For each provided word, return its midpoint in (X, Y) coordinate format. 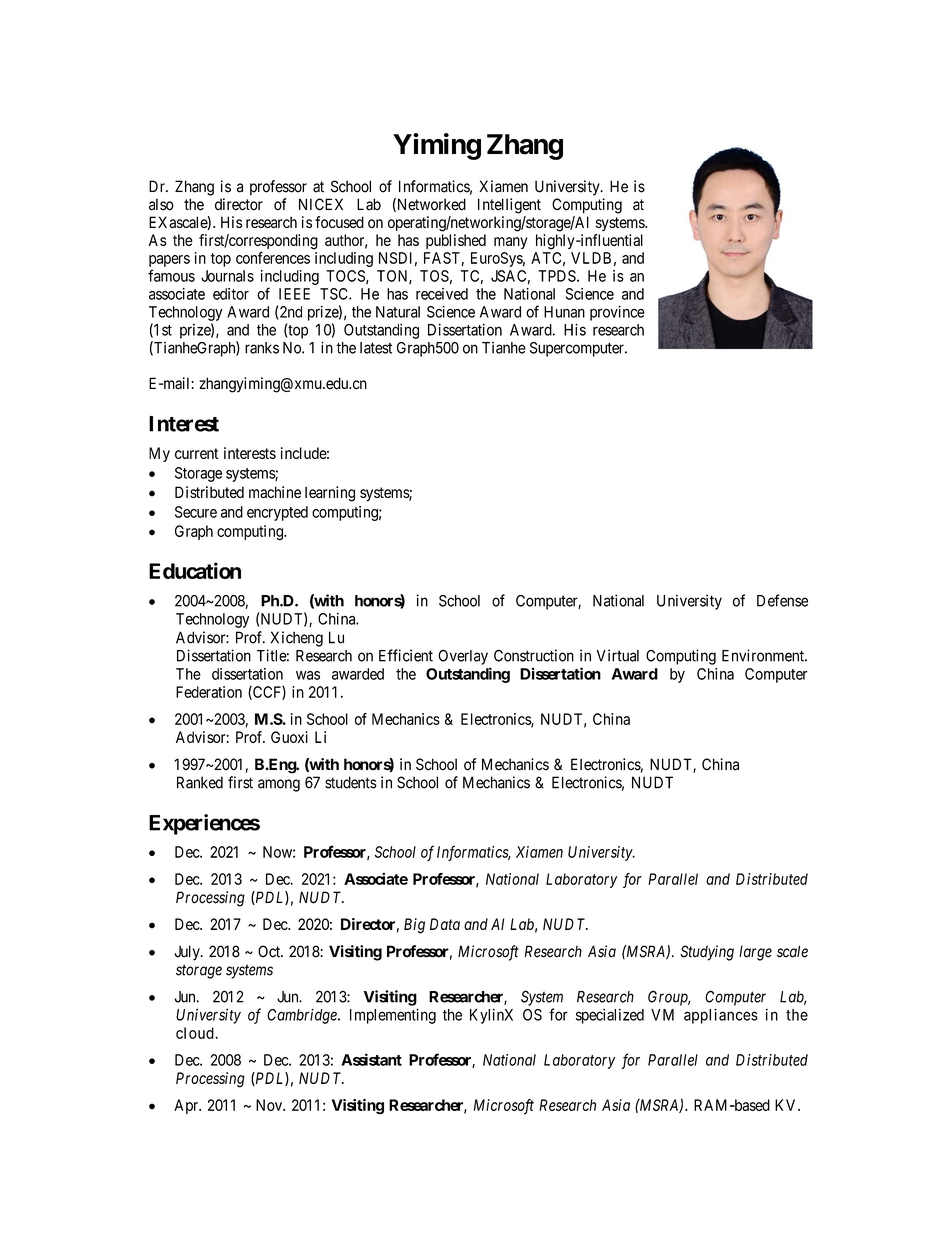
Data (445, 924)
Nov (270, 1105)
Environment (764, 655)
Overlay (463, 657)
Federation (209, 692)
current (197, 453)
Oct (270, 951)
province (617, 313)
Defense (782, 600)
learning (330, 494)
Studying (707, 953)
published (456, 241)
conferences (273, 257)
